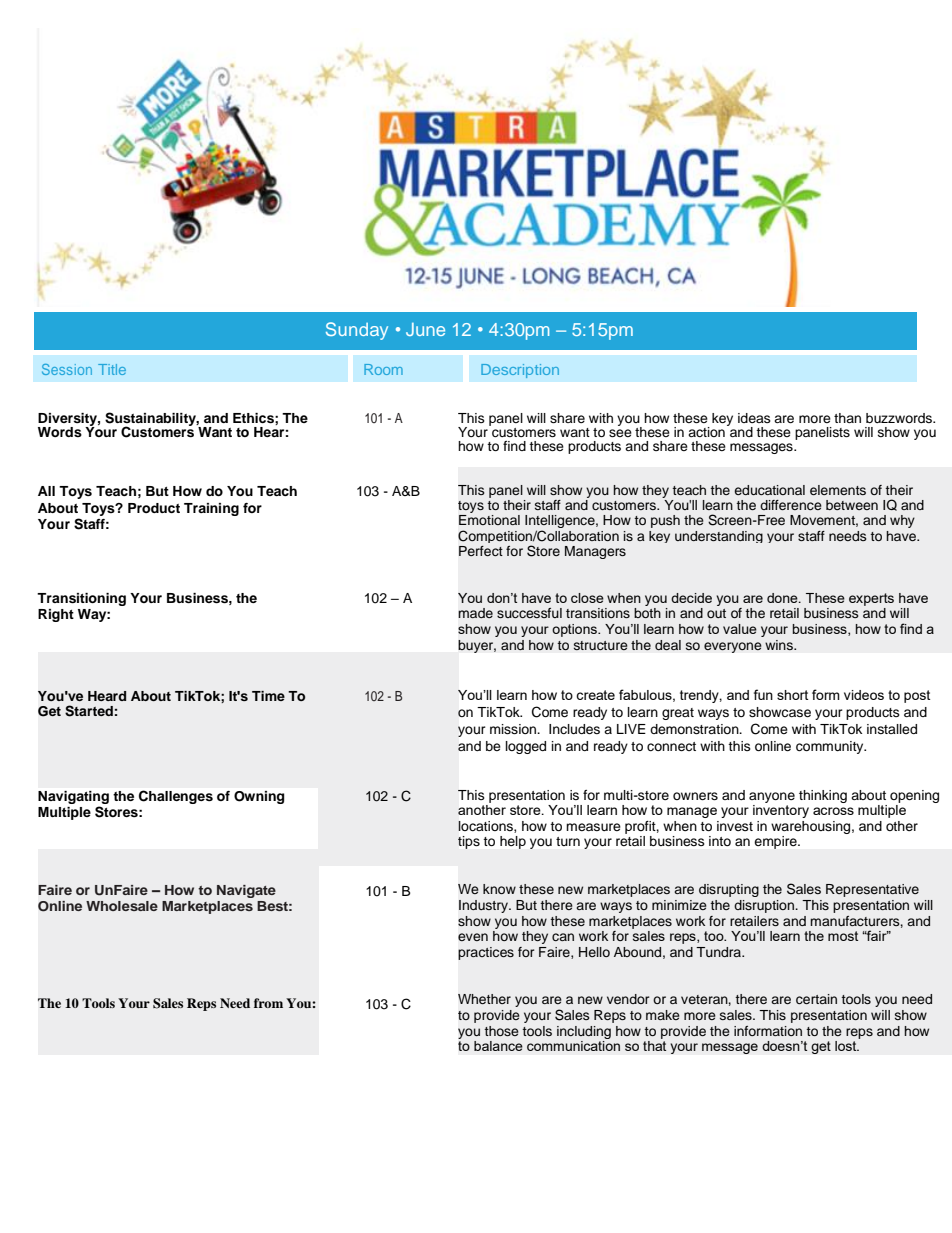  Describe the element at coordinates (268, 1003) in the screenshot. I see `from` at that location.
